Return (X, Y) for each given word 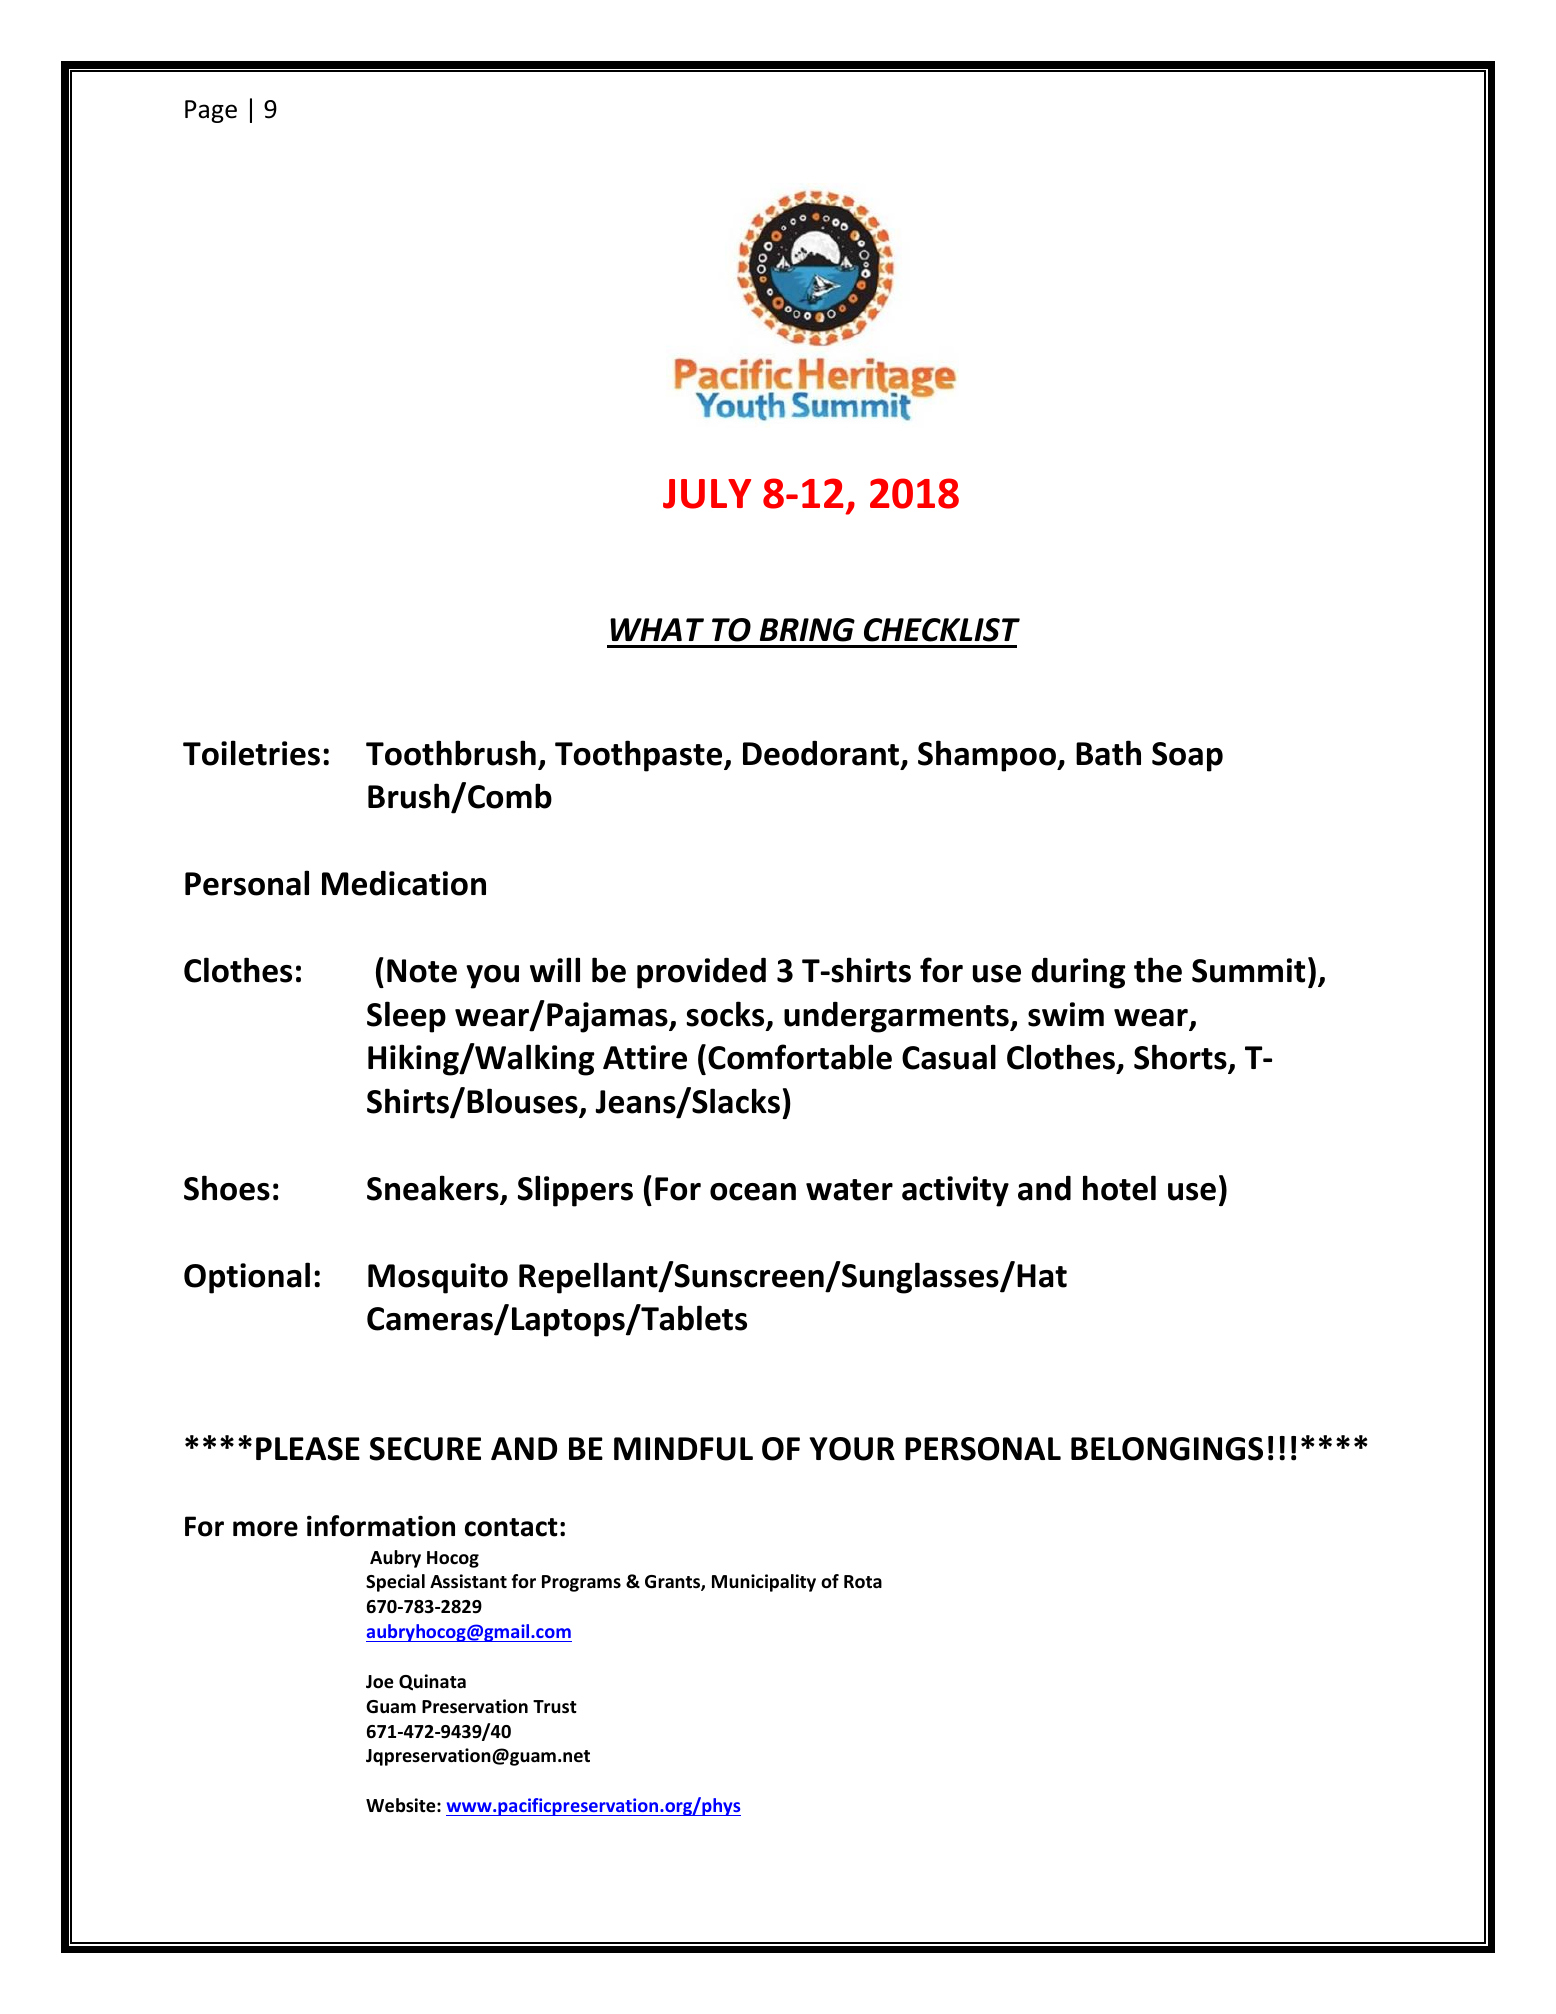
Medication (404, 883)
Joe (380, 1682)
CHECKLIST (942, 630)
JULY (707, 494)
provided (701, 973)
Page (211, 111)
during (1078, 973)
